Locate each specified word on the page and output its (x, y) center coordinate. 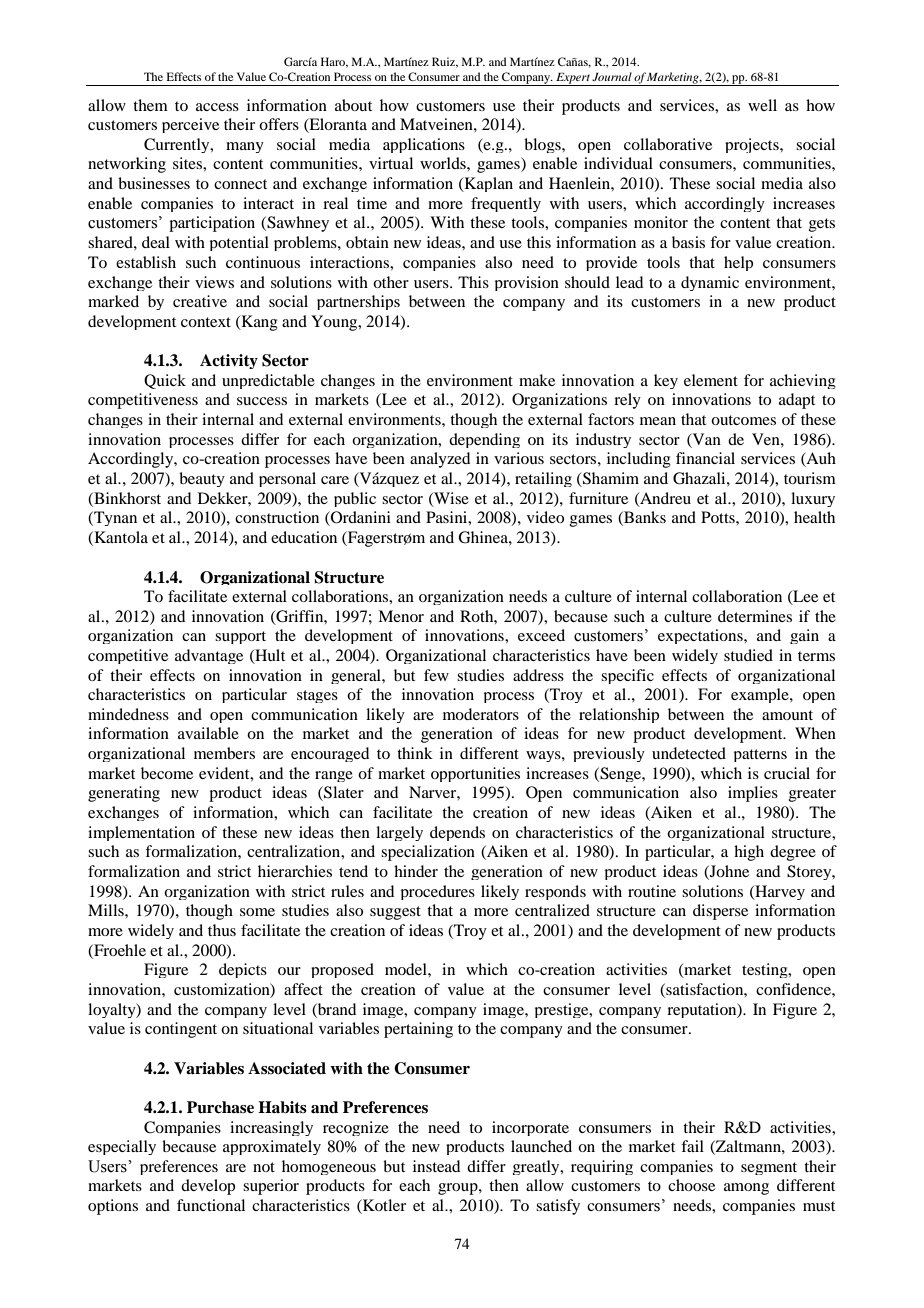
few (436, 675)
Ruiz (445, 62)
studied (748, 655)
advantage (209, 656)
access (217, 107)
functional (211, 1205)
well (762, 105)
